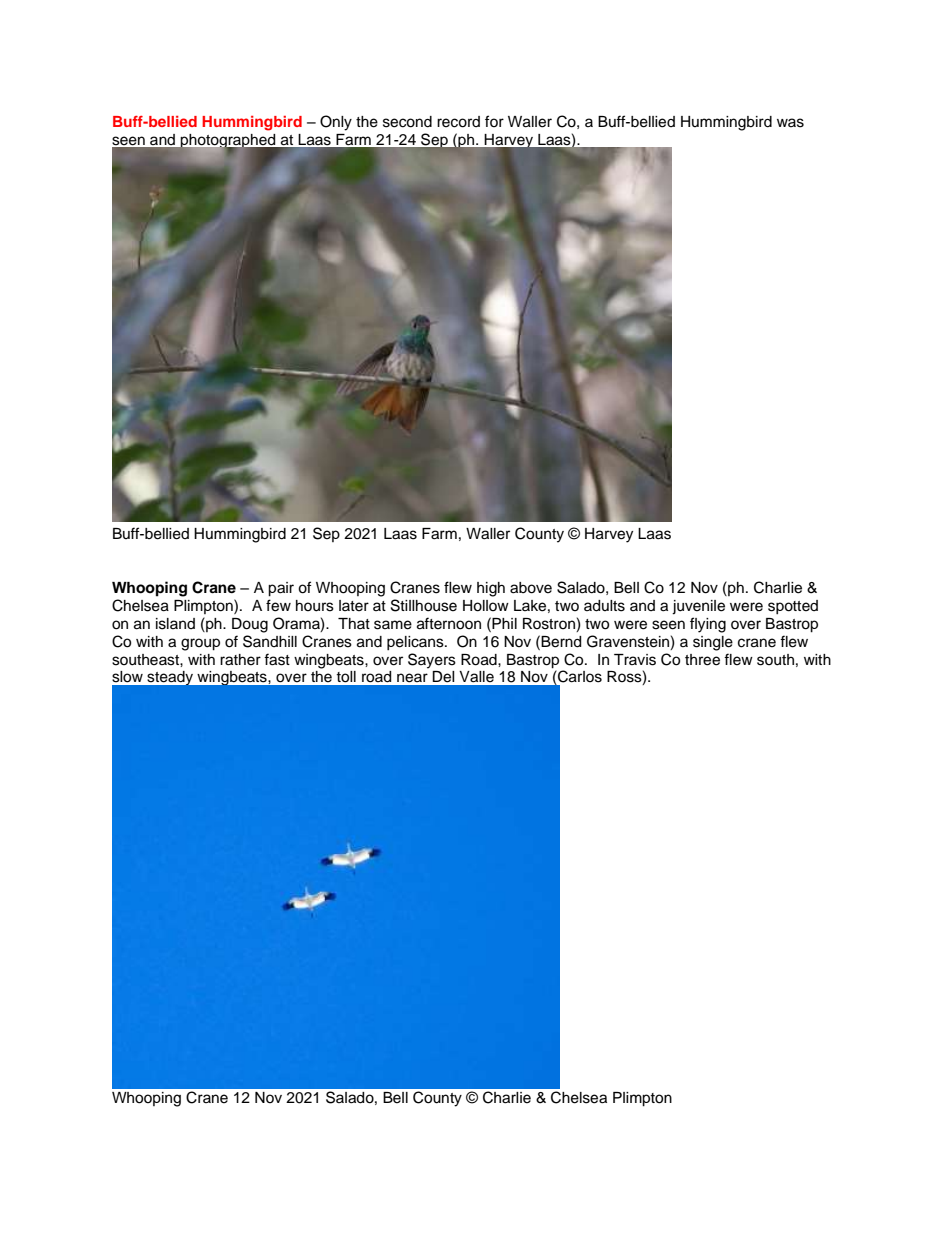 Image resolution: width=952 pixels, height=1233 pixels. I want to click on Only, so click(336, 123).
